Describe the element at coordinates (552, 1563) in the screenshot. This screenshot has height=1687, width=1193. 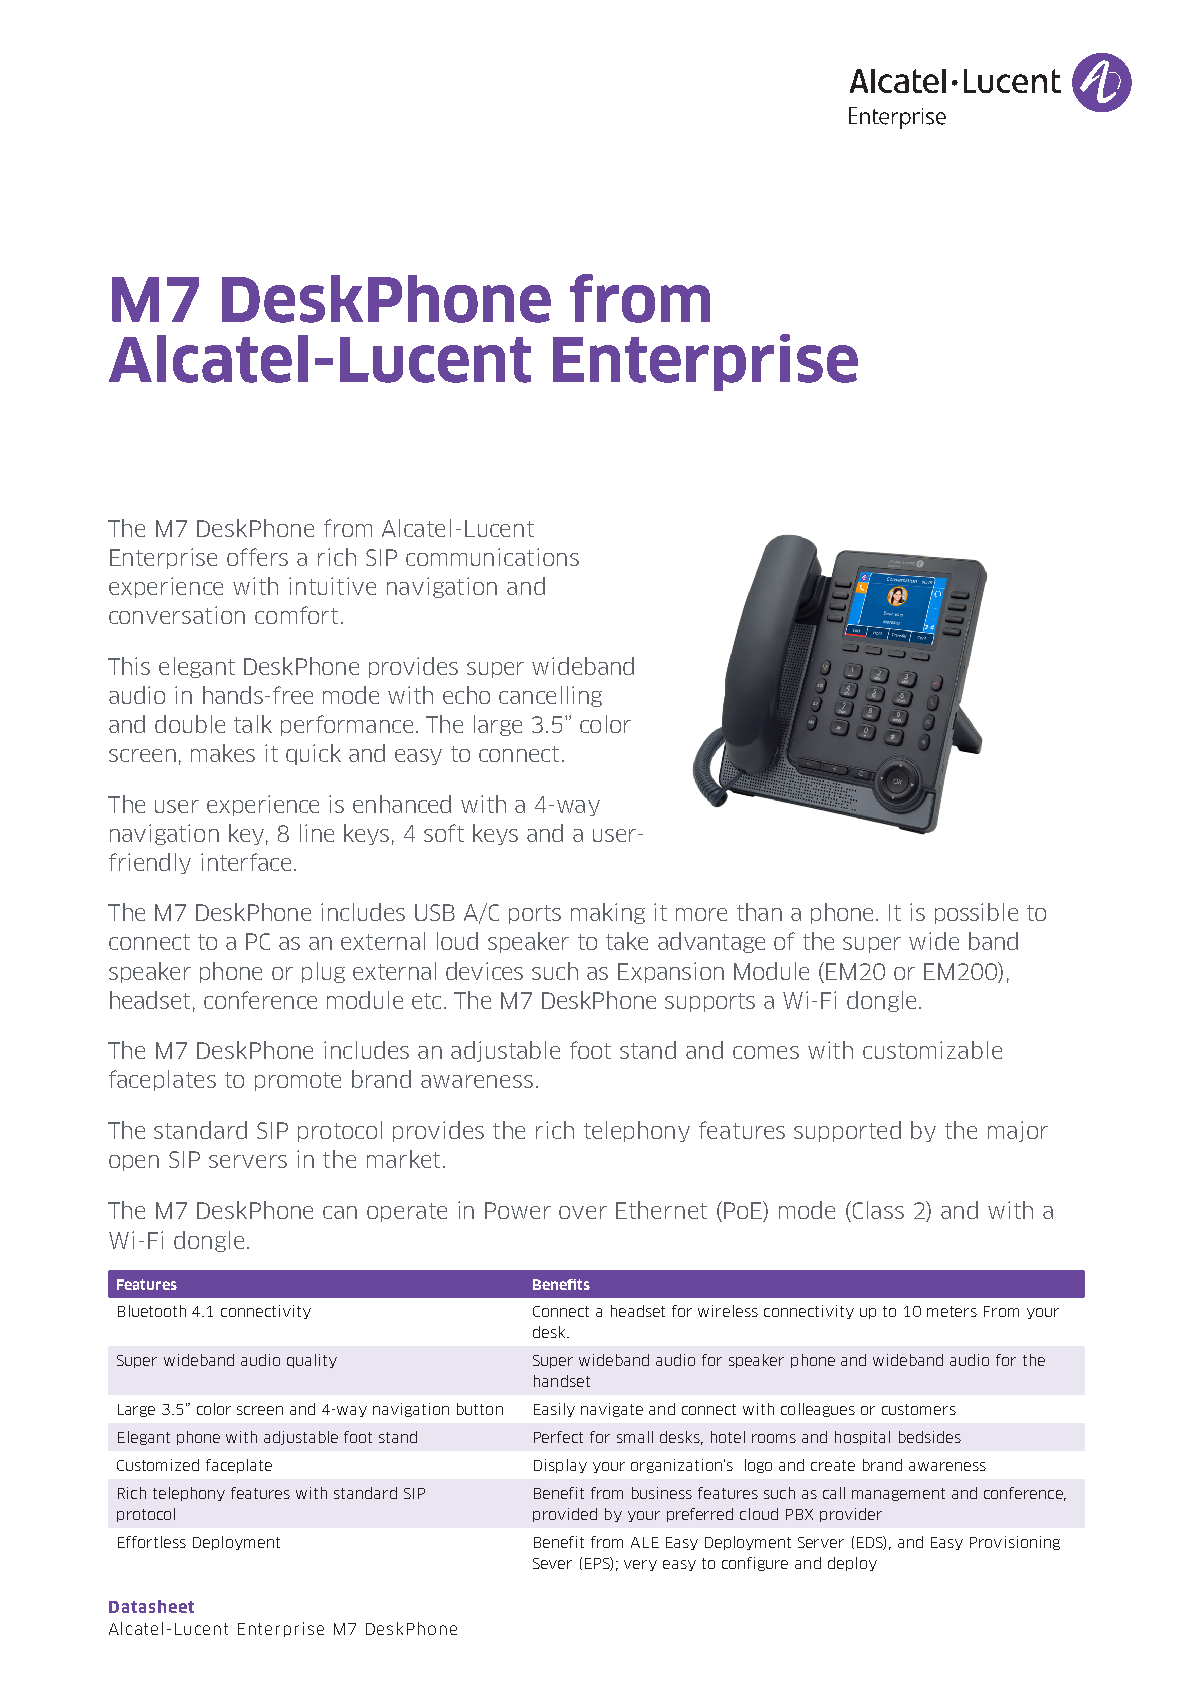
I see `Sever` at that location.
